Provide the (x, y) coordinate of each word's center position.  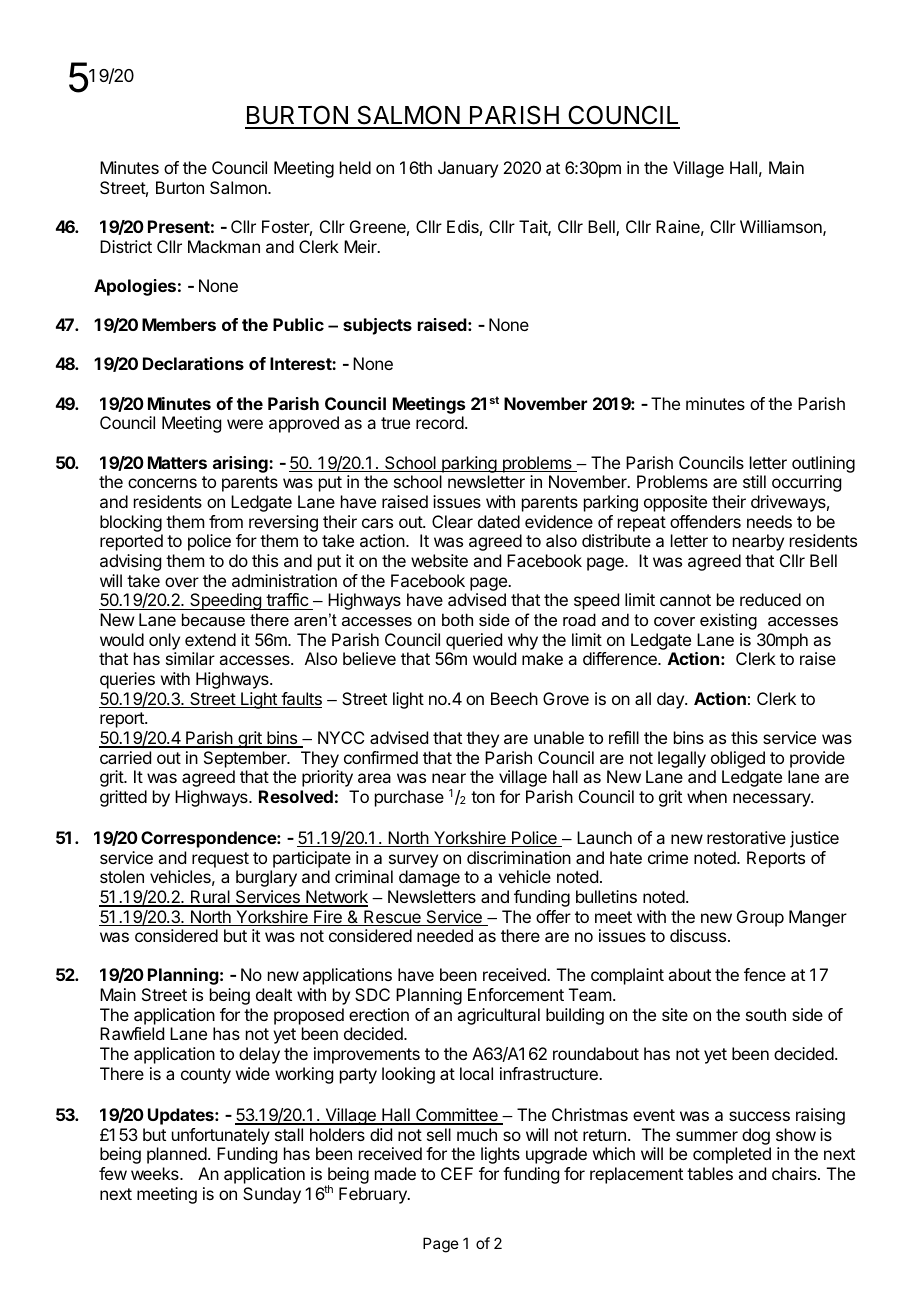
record (440, 422)
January (468, 169)
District (126, 246)
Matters (177, 462)
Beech (514, 698)
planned (177, 1155)
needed (445, 935)
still (754, 481)
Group (760, 918)
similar (190, 658)
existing (728, 621)
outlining (823, 464)
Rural (210, 898)
